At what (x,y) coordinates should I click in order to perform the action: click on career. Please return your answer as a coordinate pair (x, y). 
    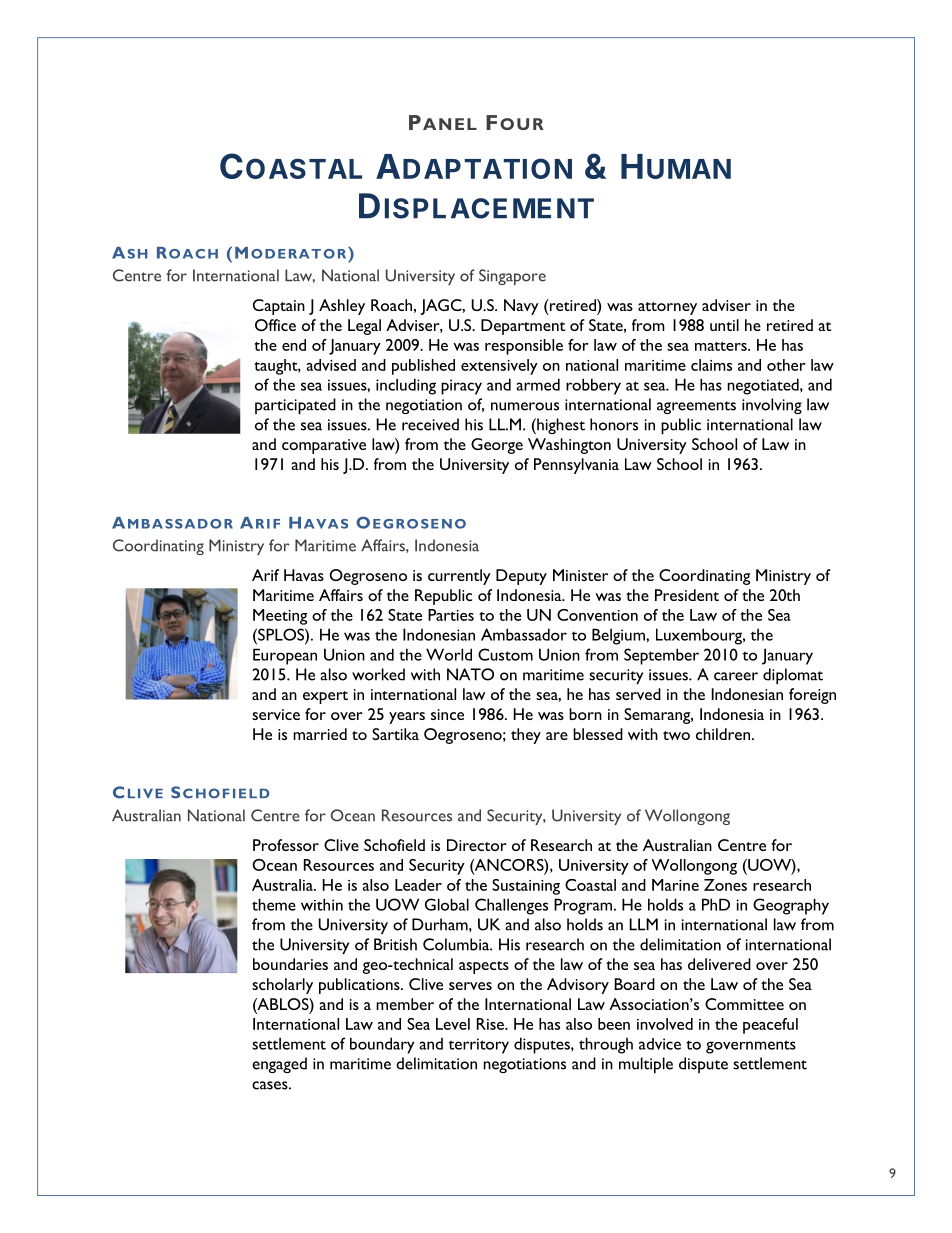
    Looking at the image, I should click on (736, 676).
